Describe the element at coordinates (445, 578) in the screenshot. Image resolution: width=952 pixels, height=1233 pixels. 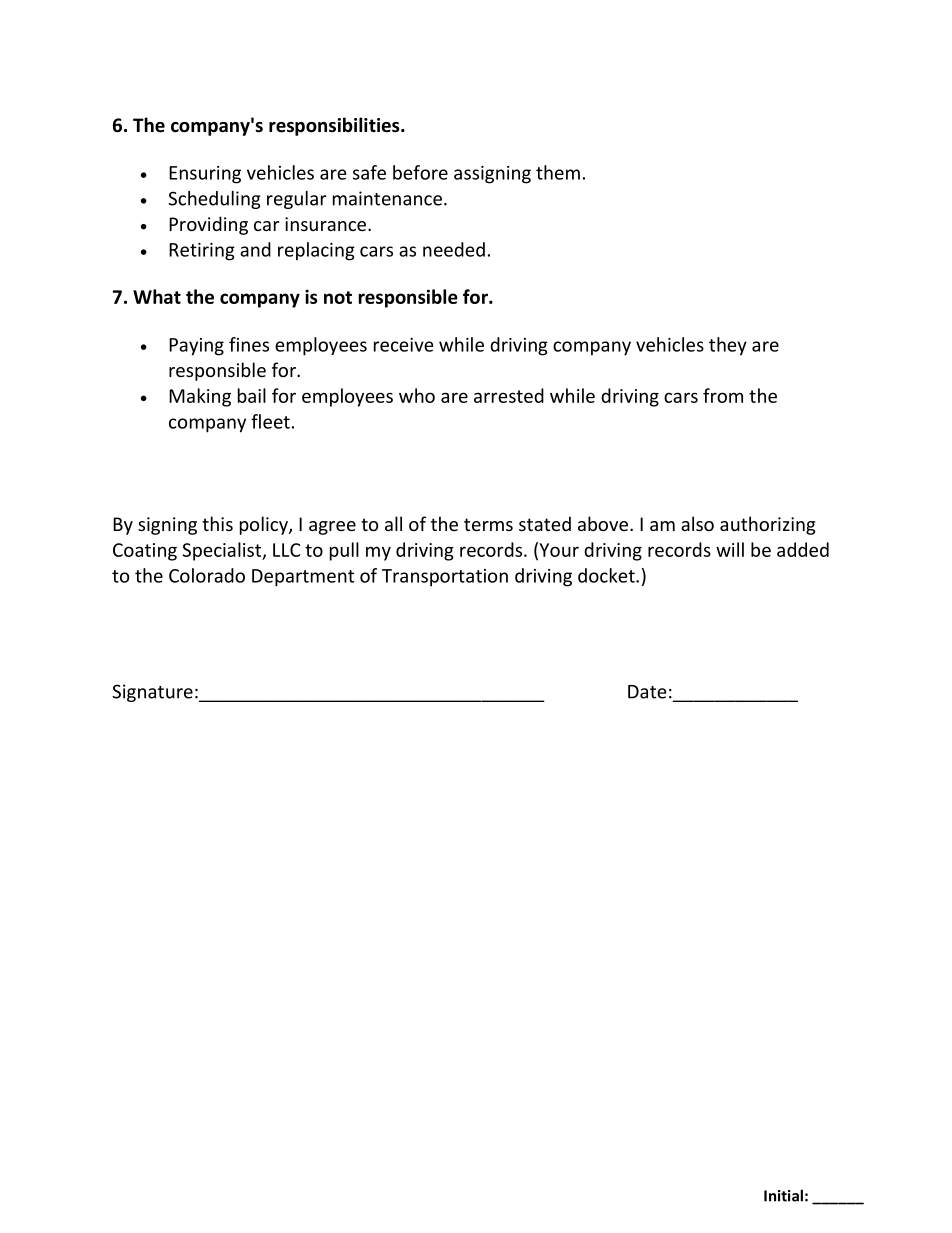
I see `Transportation` at that location.
